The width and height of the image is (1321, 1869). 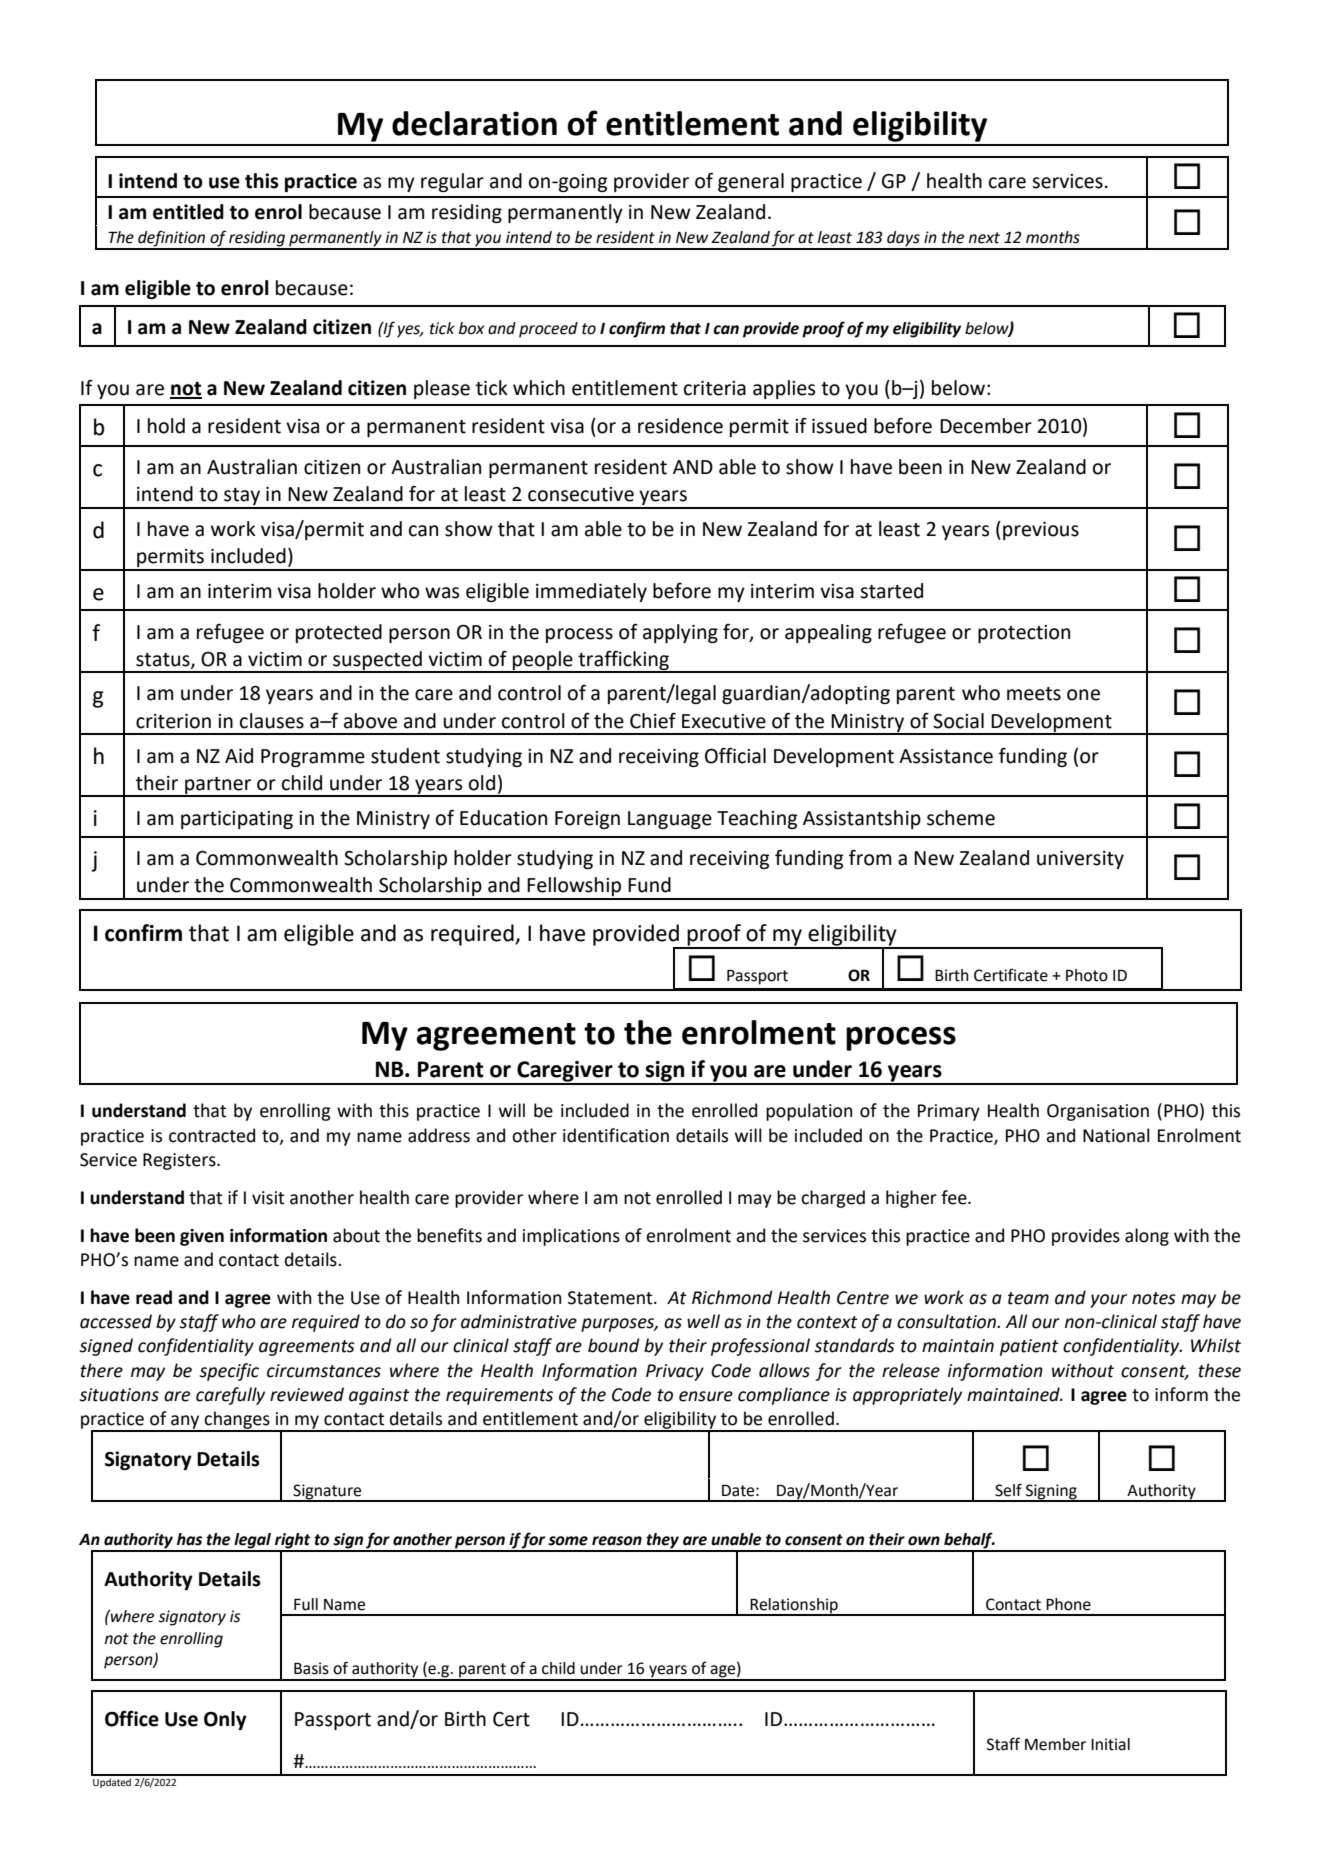 What do you see at coordinates (237, 820) in the image?
I see `participating` at bounding box center [237, 820].
